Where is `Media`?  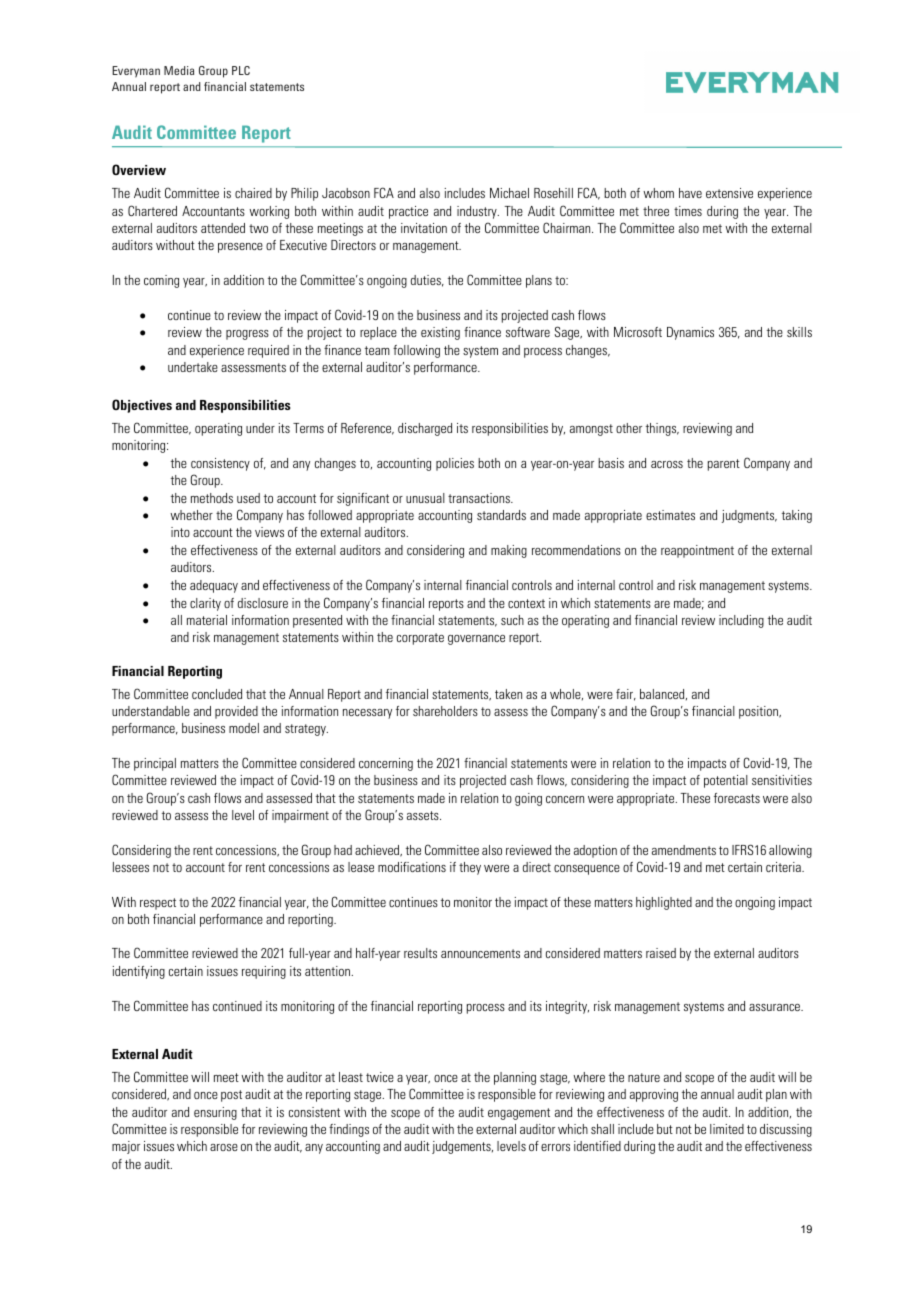 Media is located at coordinates (179, 70).
